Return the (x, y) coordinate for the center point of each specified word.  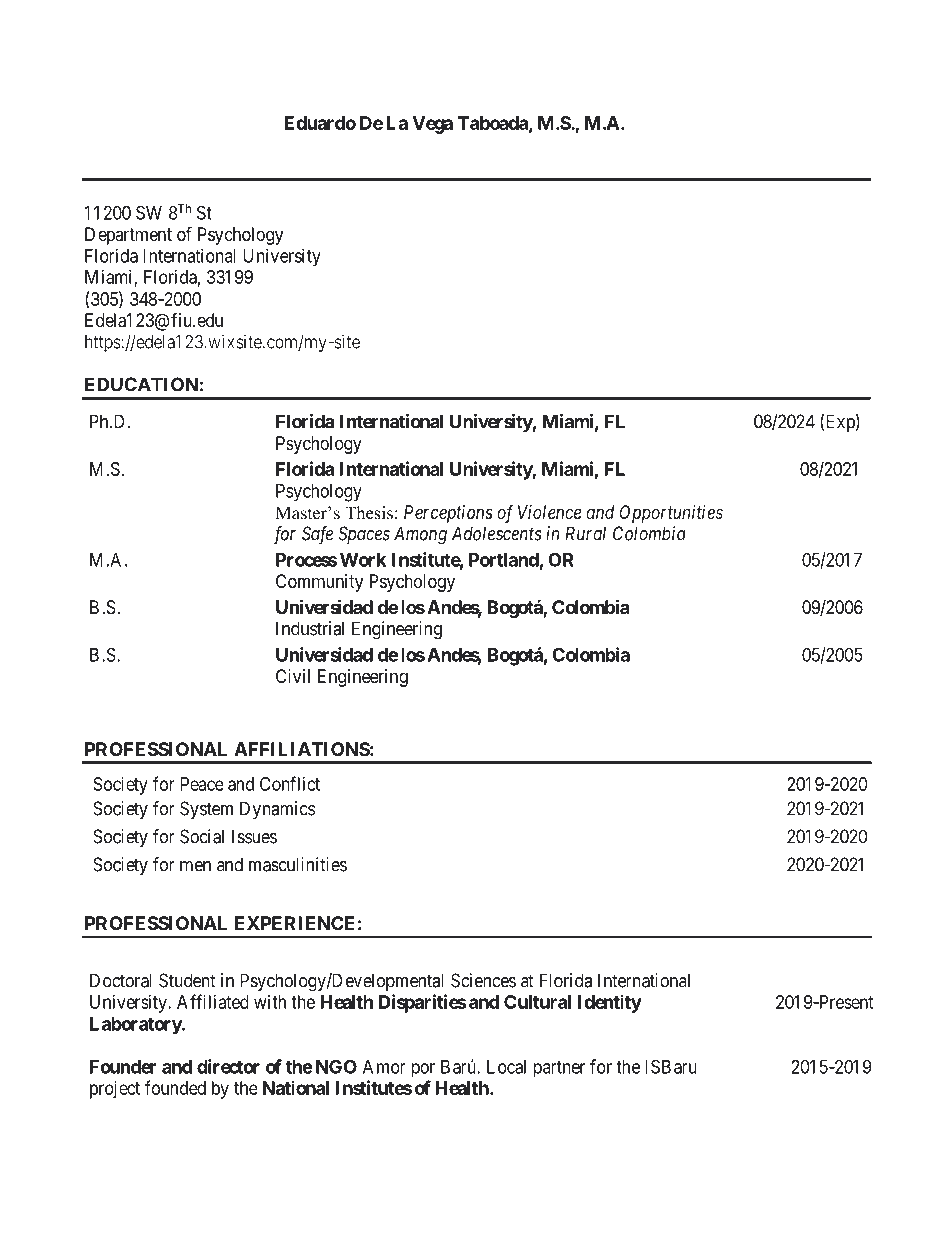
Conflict (290, 783)
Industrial (310, 628)
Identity (610, 1003)
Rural (585, 533)
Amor (384, 1067)
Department (128, 236)
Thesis (369, 513)
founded (175, 1087)
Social (202, 836)
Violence (549, 512)
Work (361, 560)
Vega (432, 125)
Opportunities (671, 514)
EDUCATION (141, 384)
